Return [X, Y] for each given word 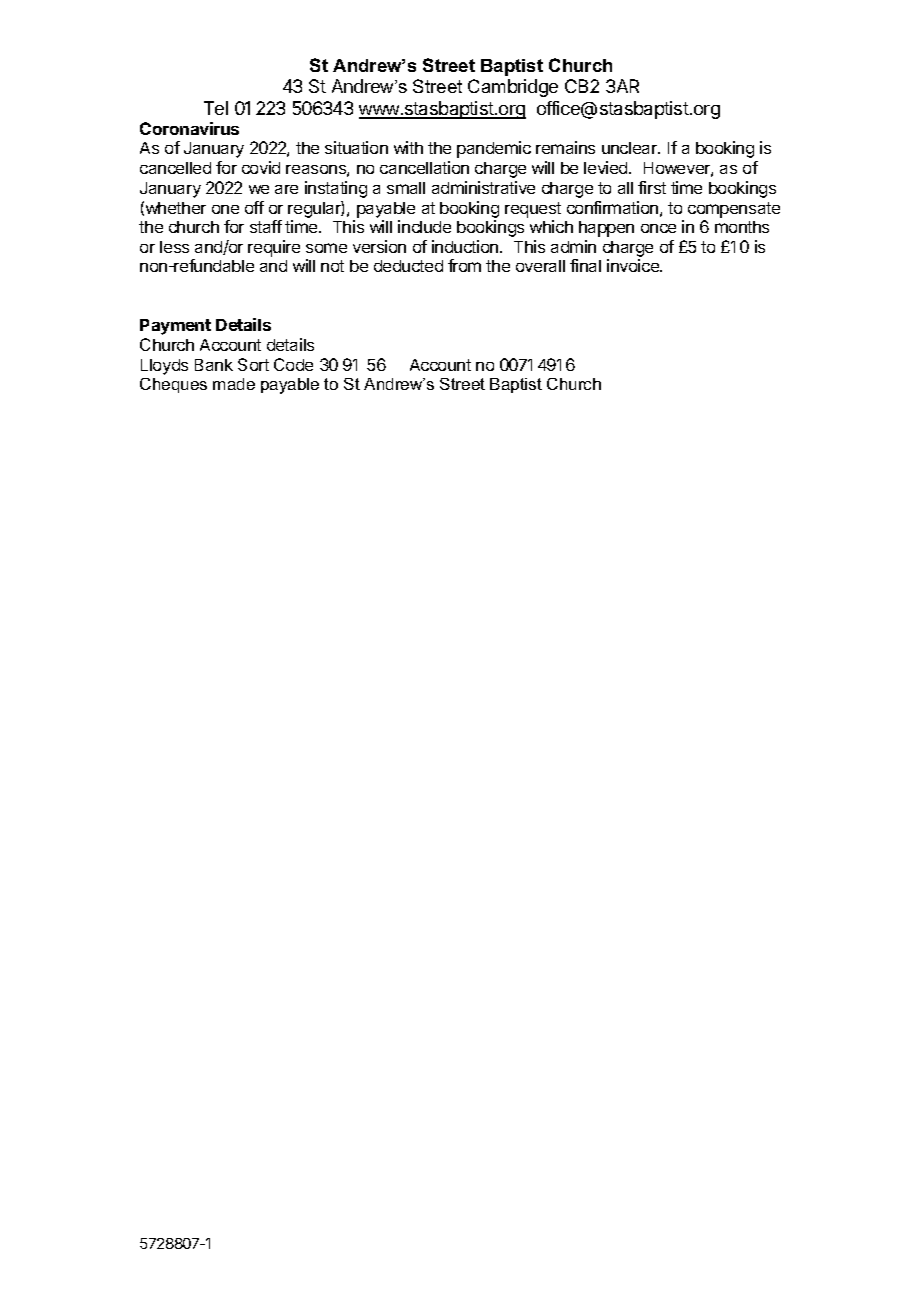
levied [607, 167]
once [658, 228]
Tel [216, 108]
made [234, 384]
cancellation [424, 167]
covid [261, 167]
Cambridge [513, 88]
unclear [630, 148]
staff [266, 226]
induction [466, 246]
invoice [634, 265]
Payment [175, 327]
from [464, 265]
